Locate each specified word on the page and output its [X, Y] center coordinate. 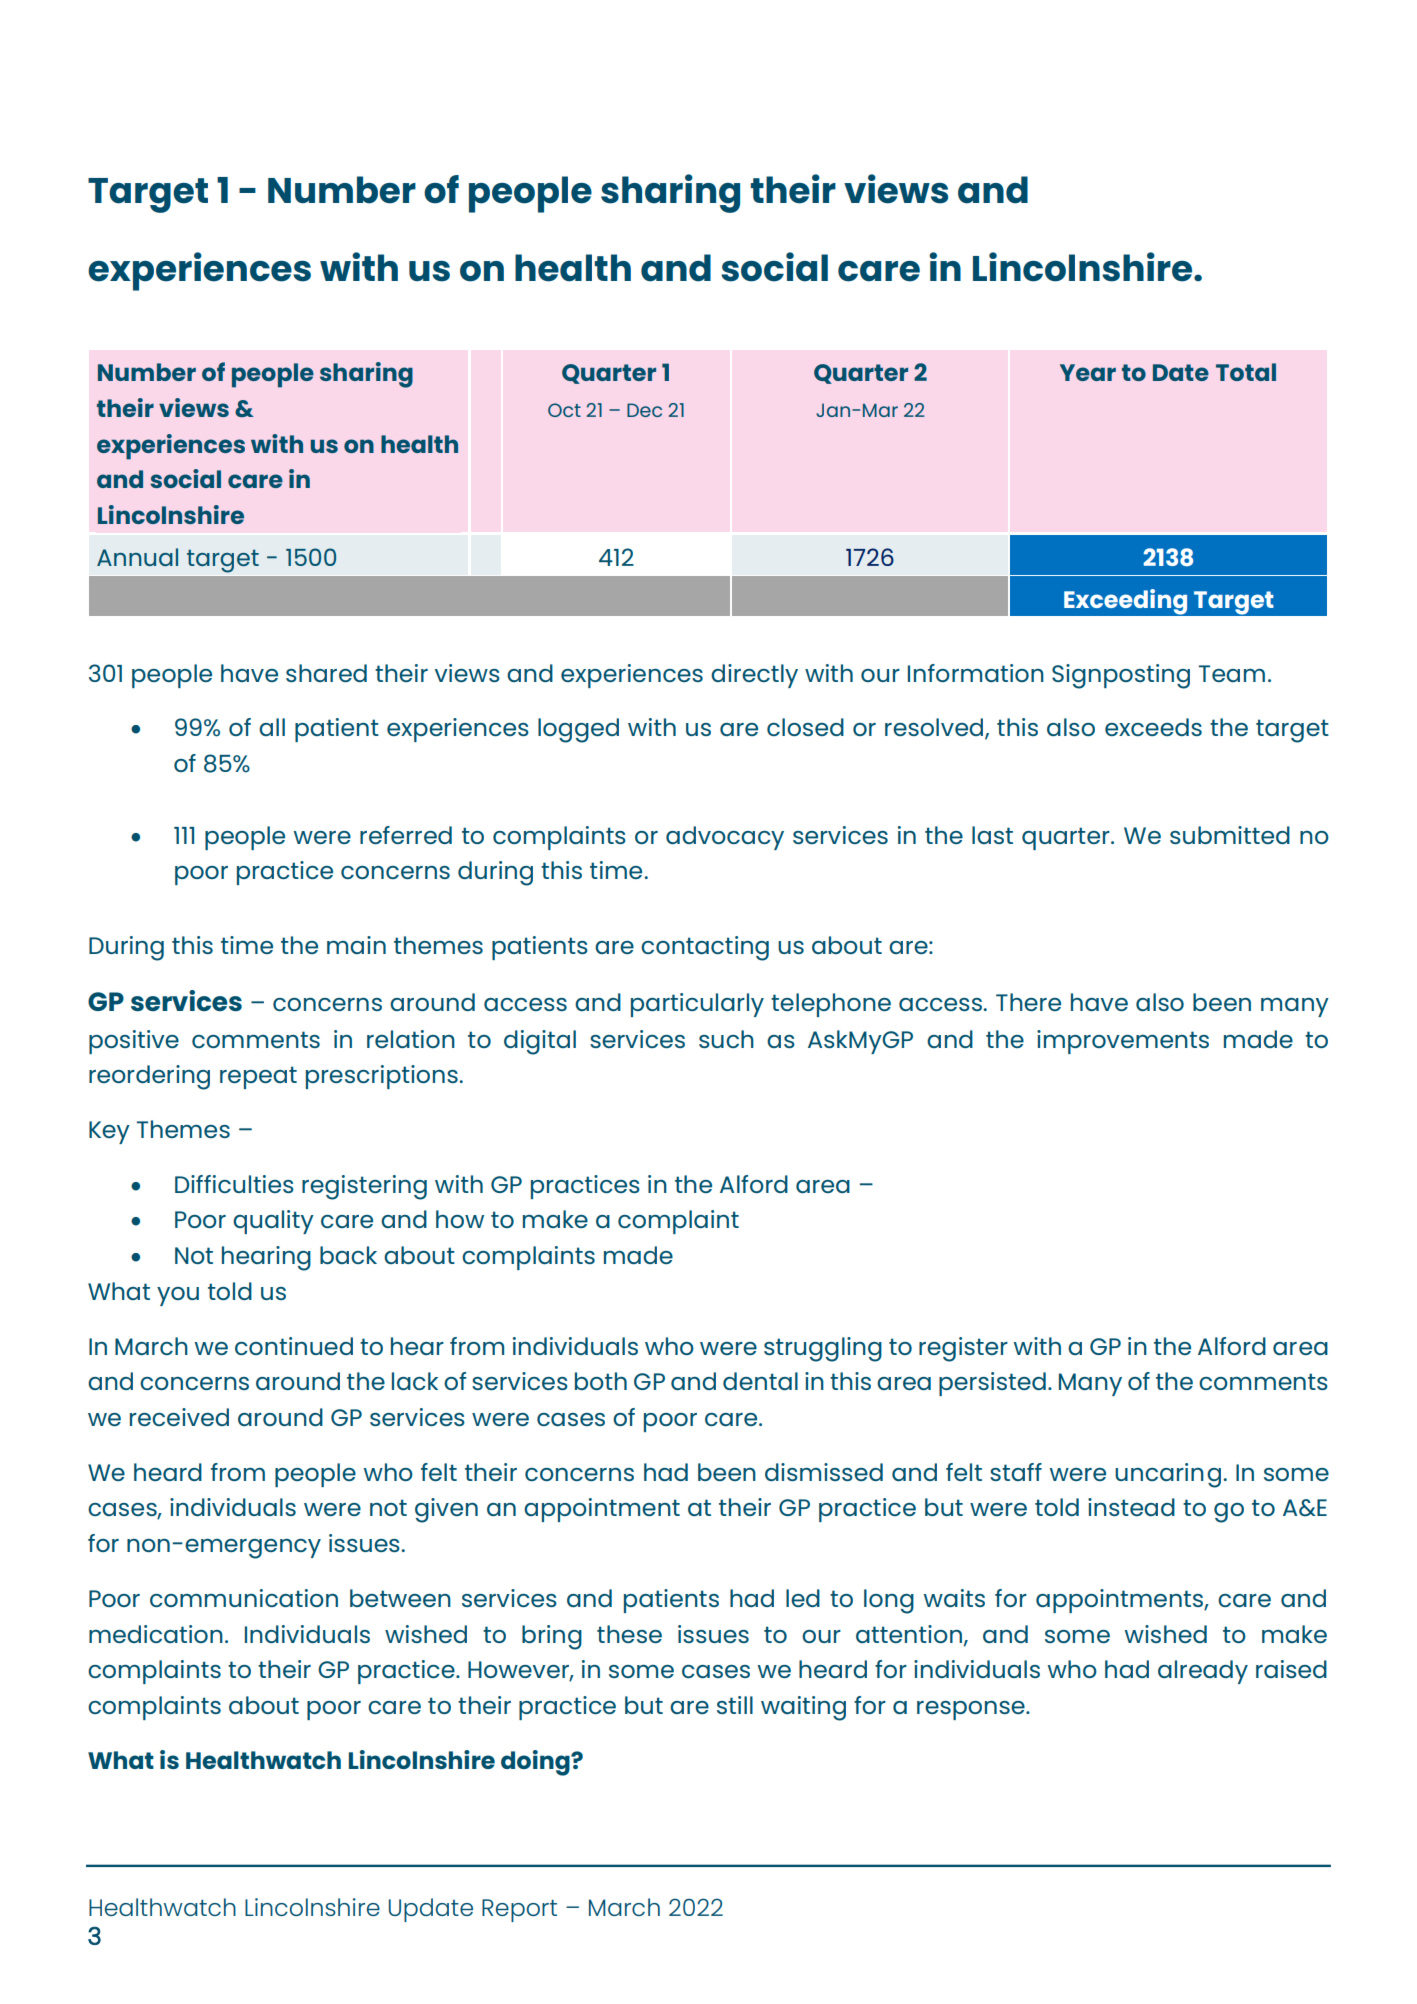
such [726, 1039]
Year [1088, 372]
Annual [137, 557]
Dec [644, 410]
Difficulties [234, 1184]
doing [536, 1763]
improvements [1123, 1042]
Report [519, 1910]
